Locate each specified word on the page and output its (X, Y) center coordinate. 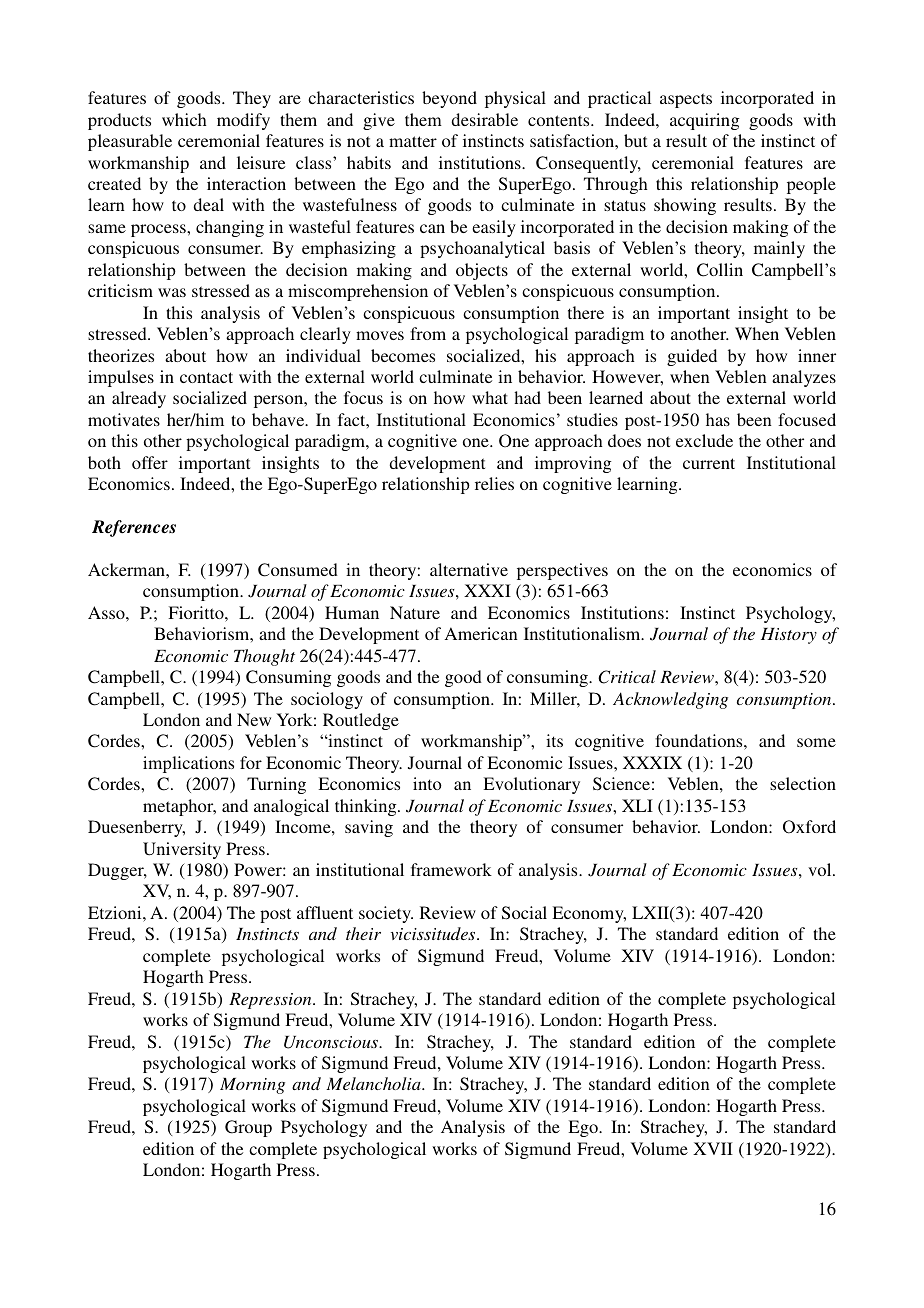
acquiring (704, 121)
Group (248, 1128)
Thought (264, 657)
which (184, 119)
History (789, 636)
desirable (484, 119)
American (481, 633)
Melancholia (374, 1083)
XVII (713, 1148)
